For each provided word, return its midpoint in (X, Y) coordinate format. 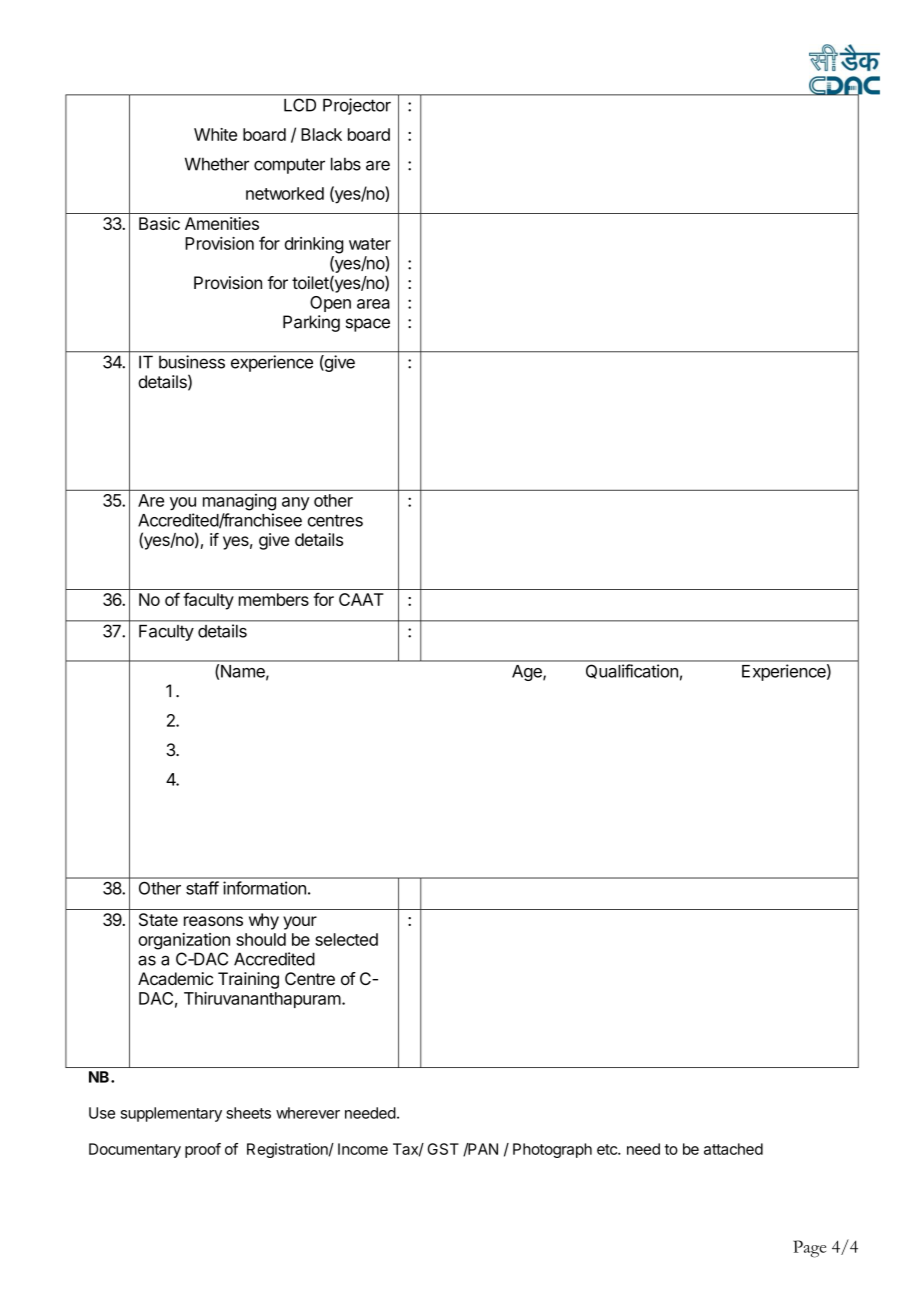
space (368, 325)
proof (203, 1150)
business (192, 362)
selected (346, 939)
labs (346, 164)
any (296, 503)
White (215, 134)
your (300, 923)
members (274, 599)
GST (443, 1149)
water (370, 244)
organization (184, 941)
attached (733, 1149)
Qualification (632, 671)
